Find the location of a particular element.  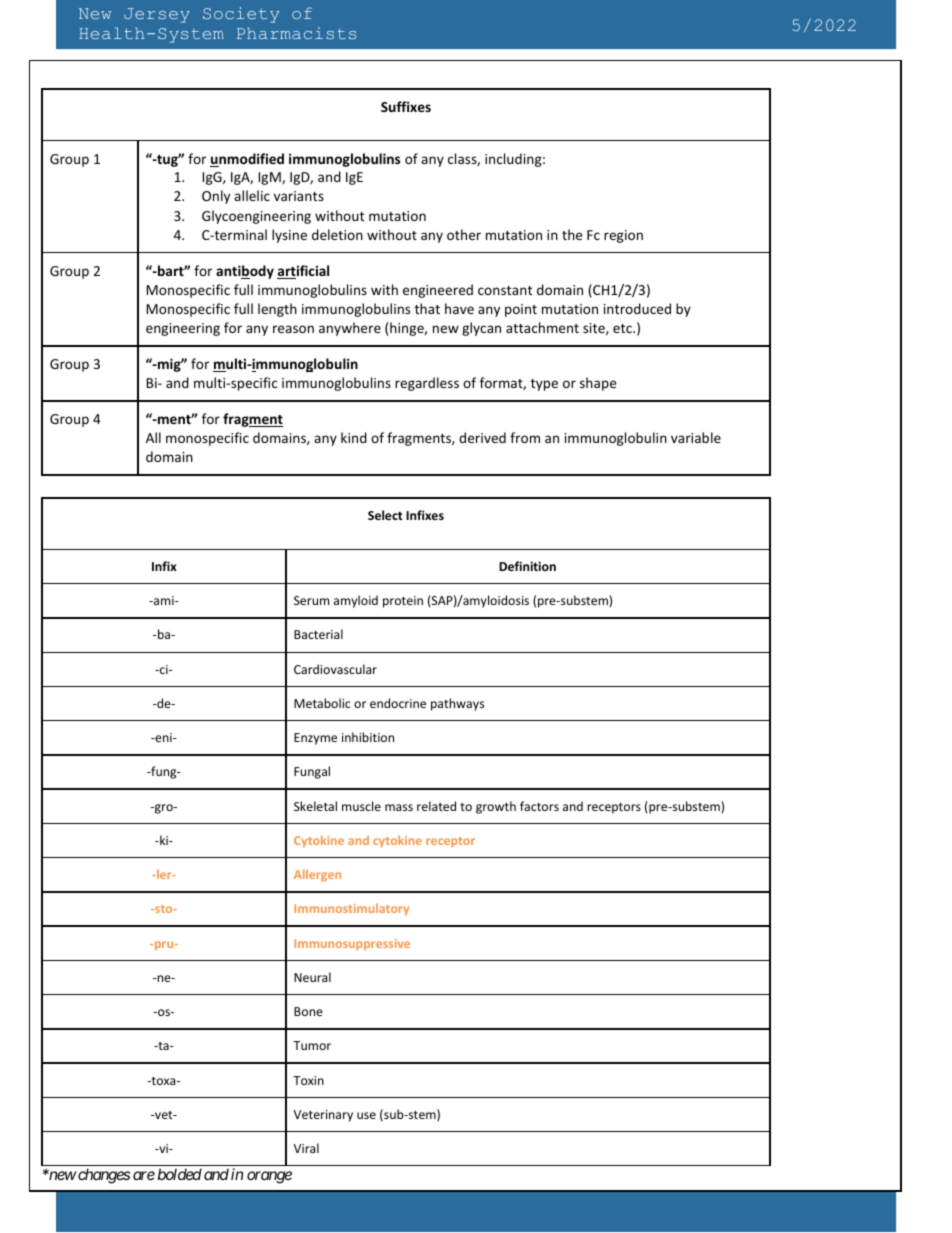

bolded is located at coordinates (180, 1174).
